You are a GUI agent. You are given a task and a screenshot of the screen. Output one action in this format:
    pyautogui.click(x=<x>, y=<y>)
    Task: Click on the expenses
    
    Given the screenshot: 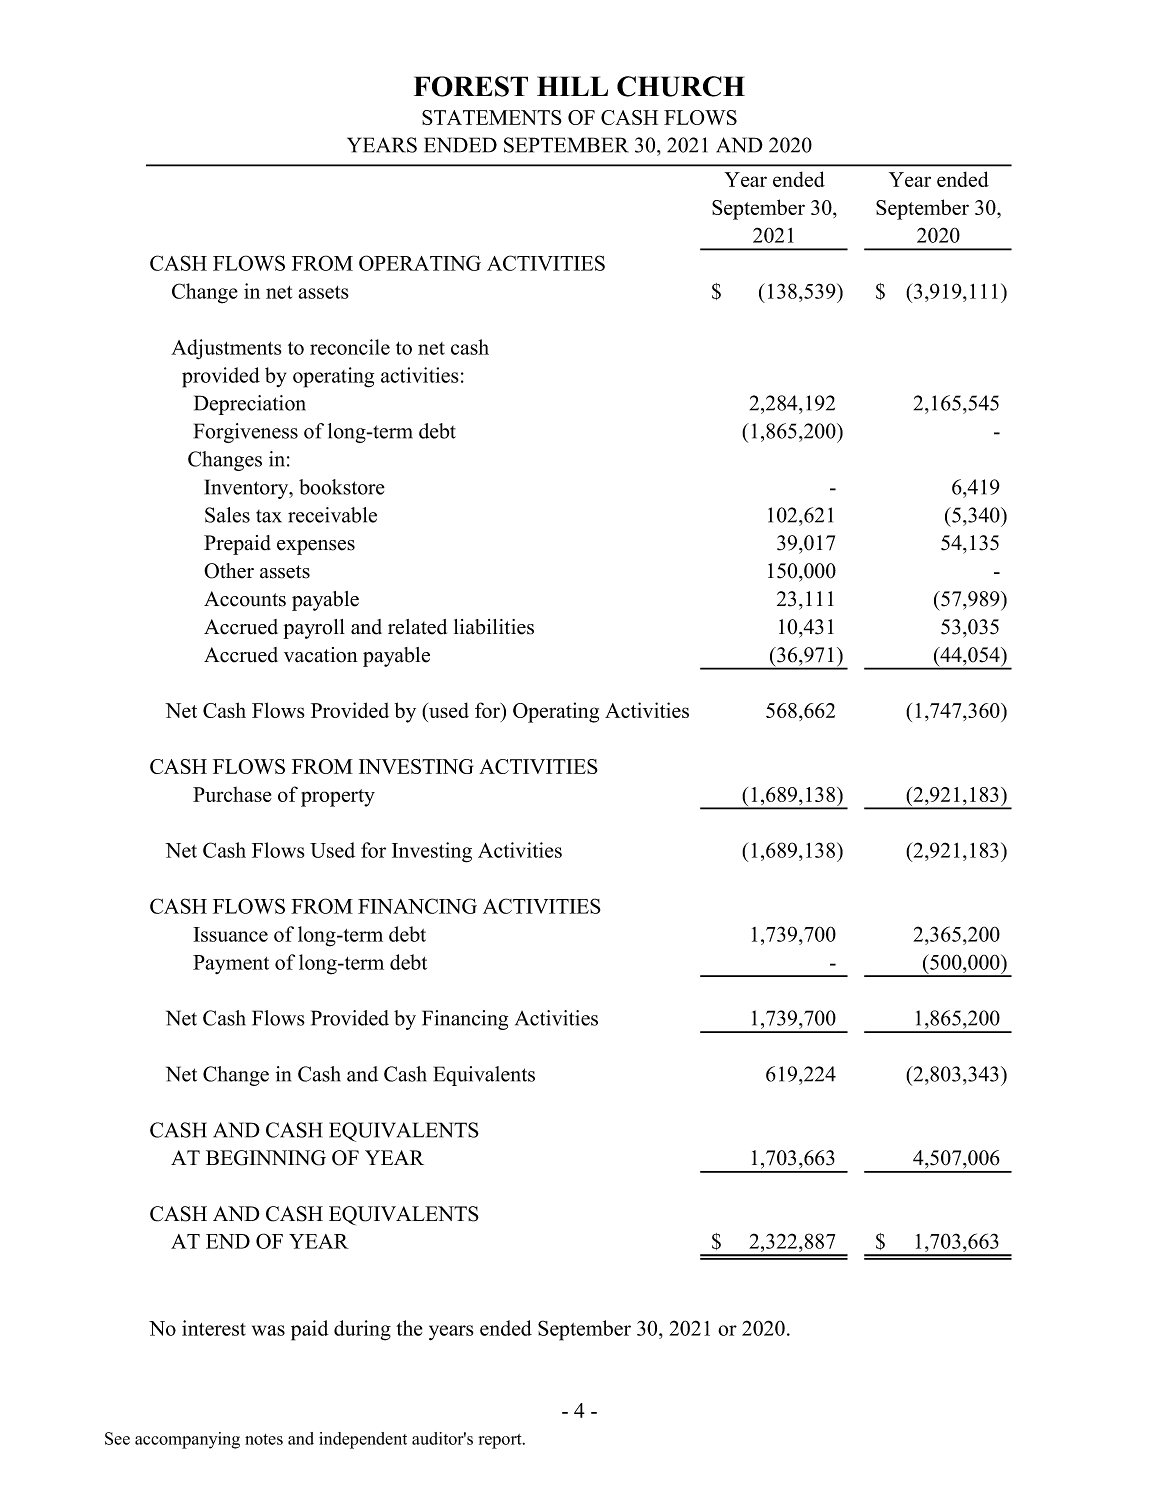 What is the action you would take?
    pyautogui.click(x=316, y=547)
